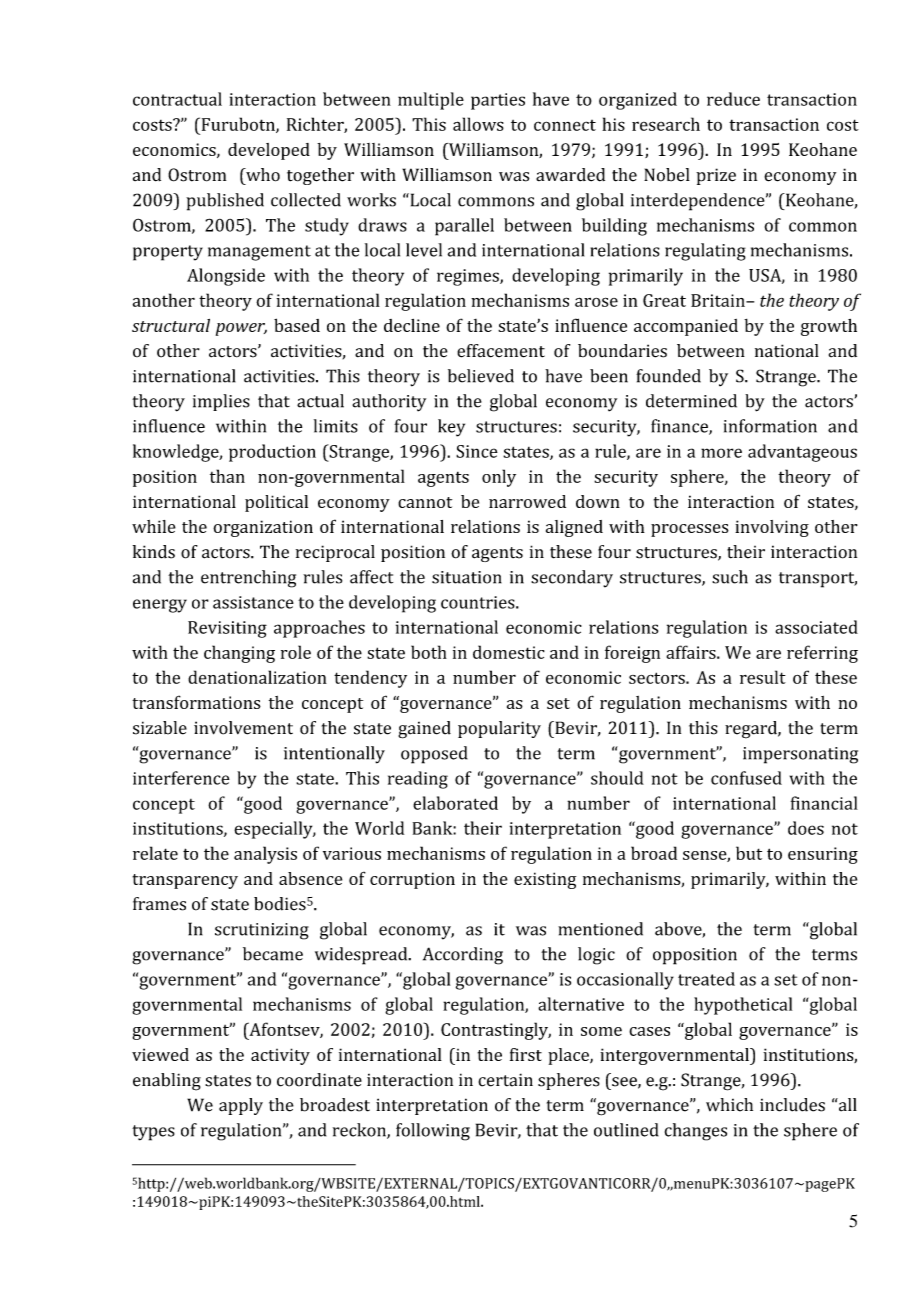  What do you see at coordinates (269, 151) in the image?
I see `developed` at bounding box center [269, 151].
